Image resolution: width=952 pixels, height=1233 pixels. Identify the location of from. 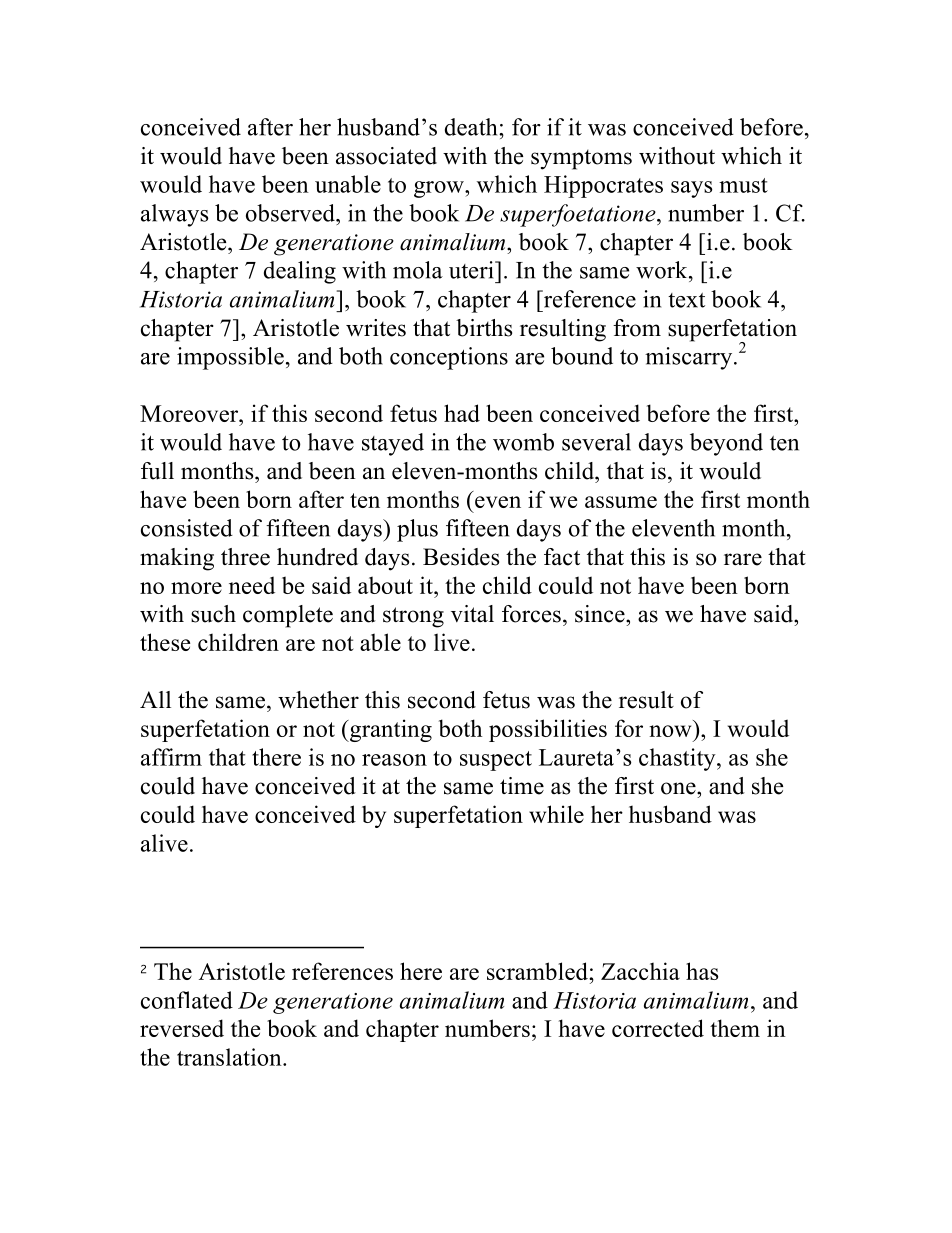
(637, 328).
